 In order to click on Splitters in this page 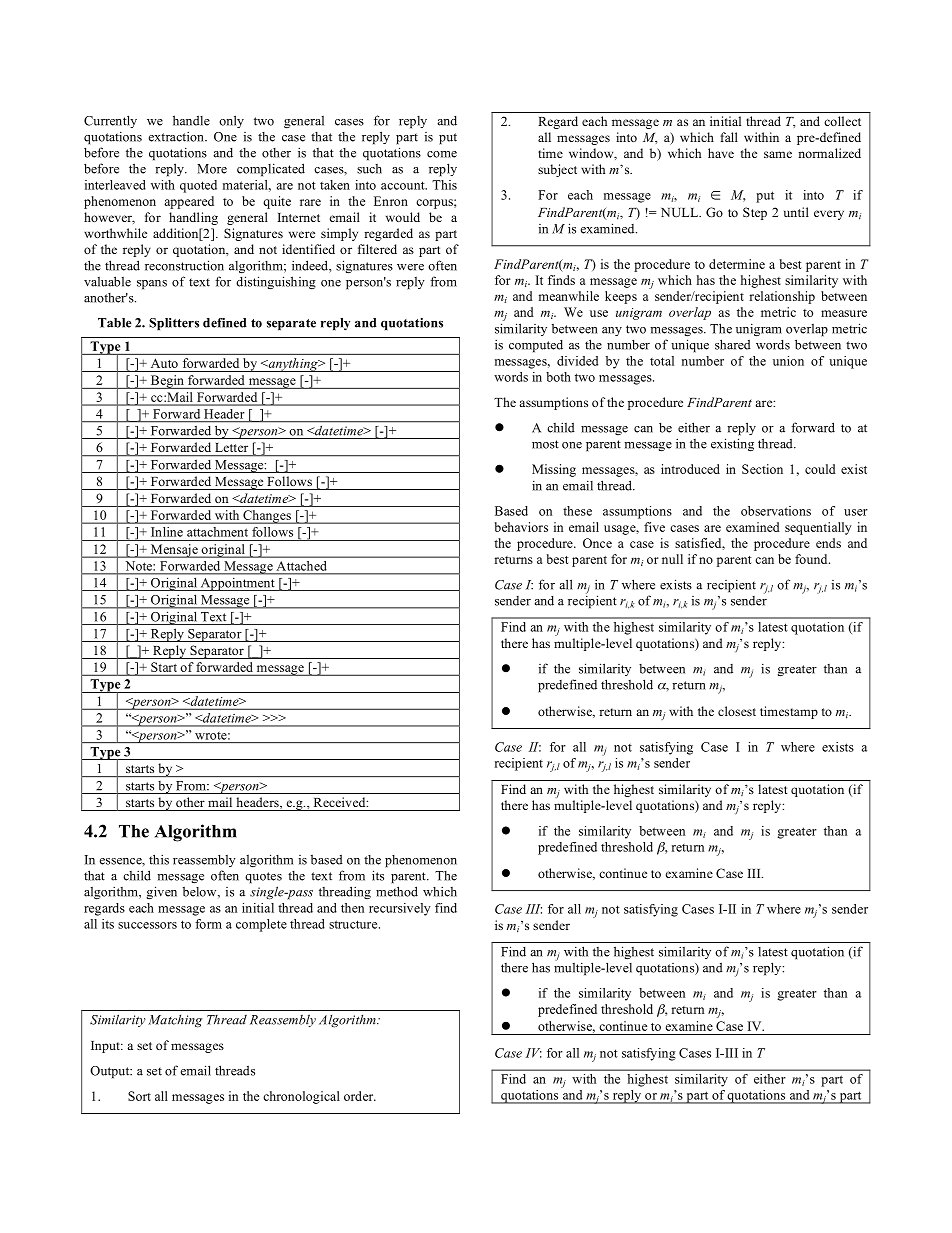, I will do `click(174, 324)`.
